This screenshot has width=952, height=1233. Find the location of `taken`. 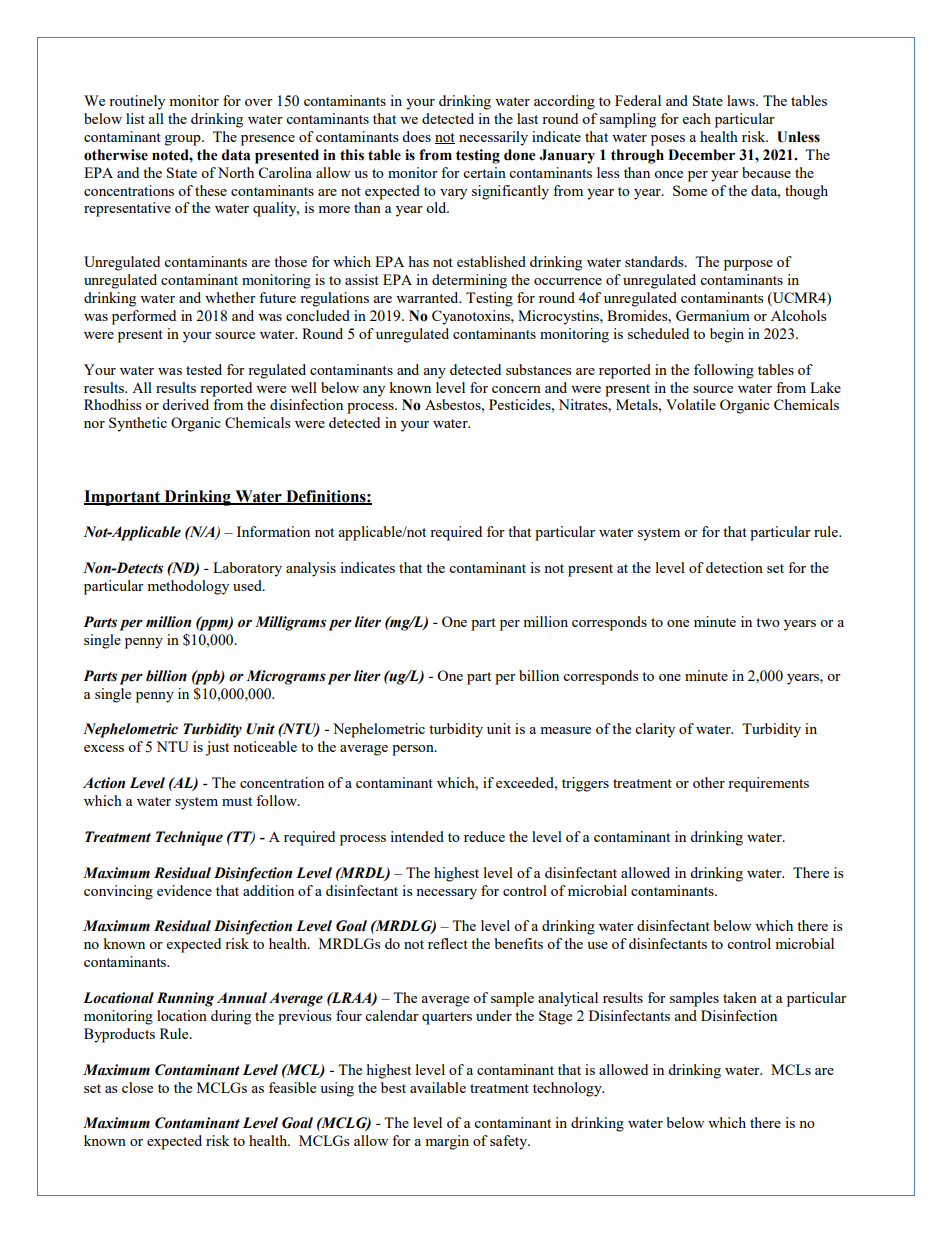

taken is located at coordinates (740, 997).
